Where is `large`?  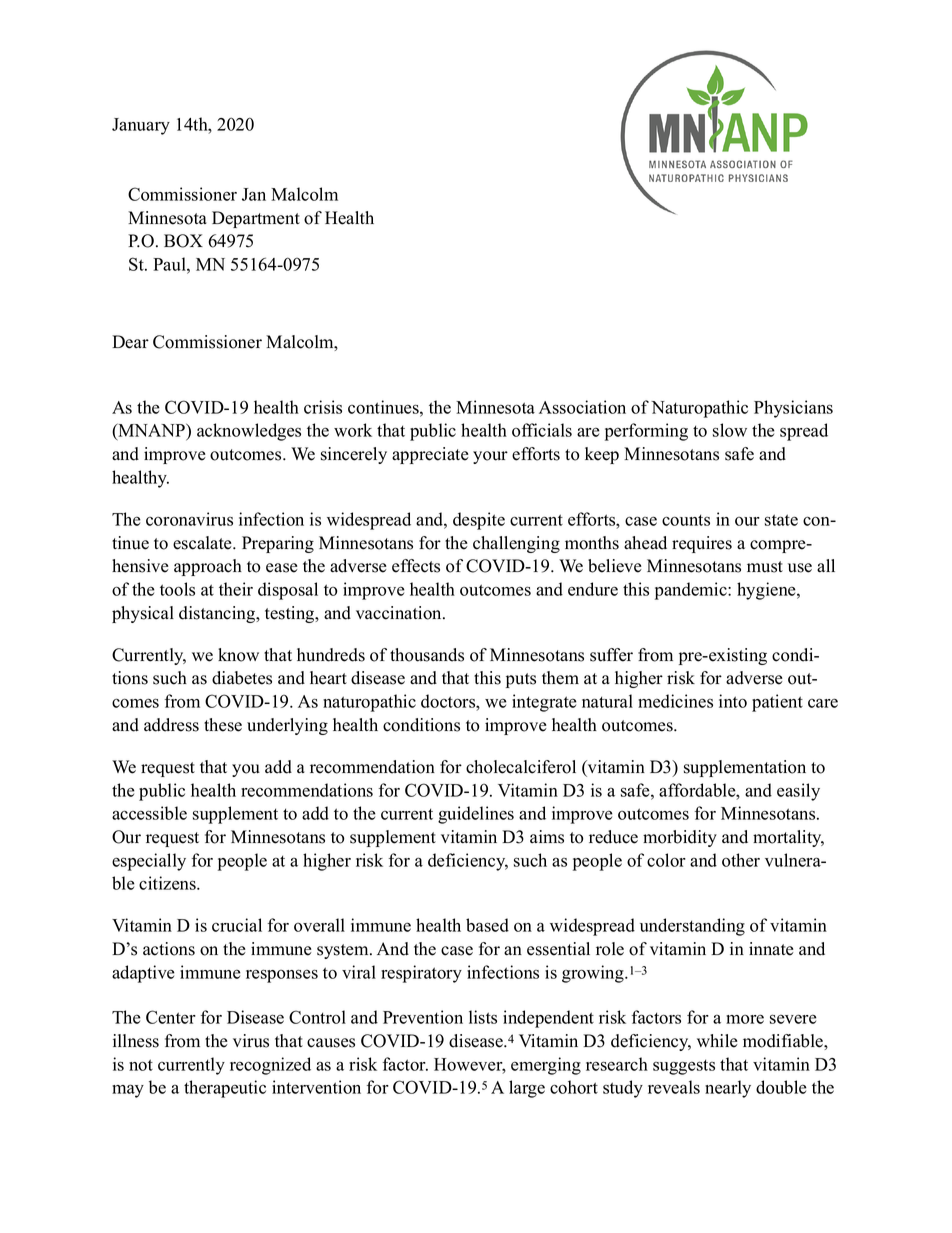 large is located at coordinates (527, 1089).
